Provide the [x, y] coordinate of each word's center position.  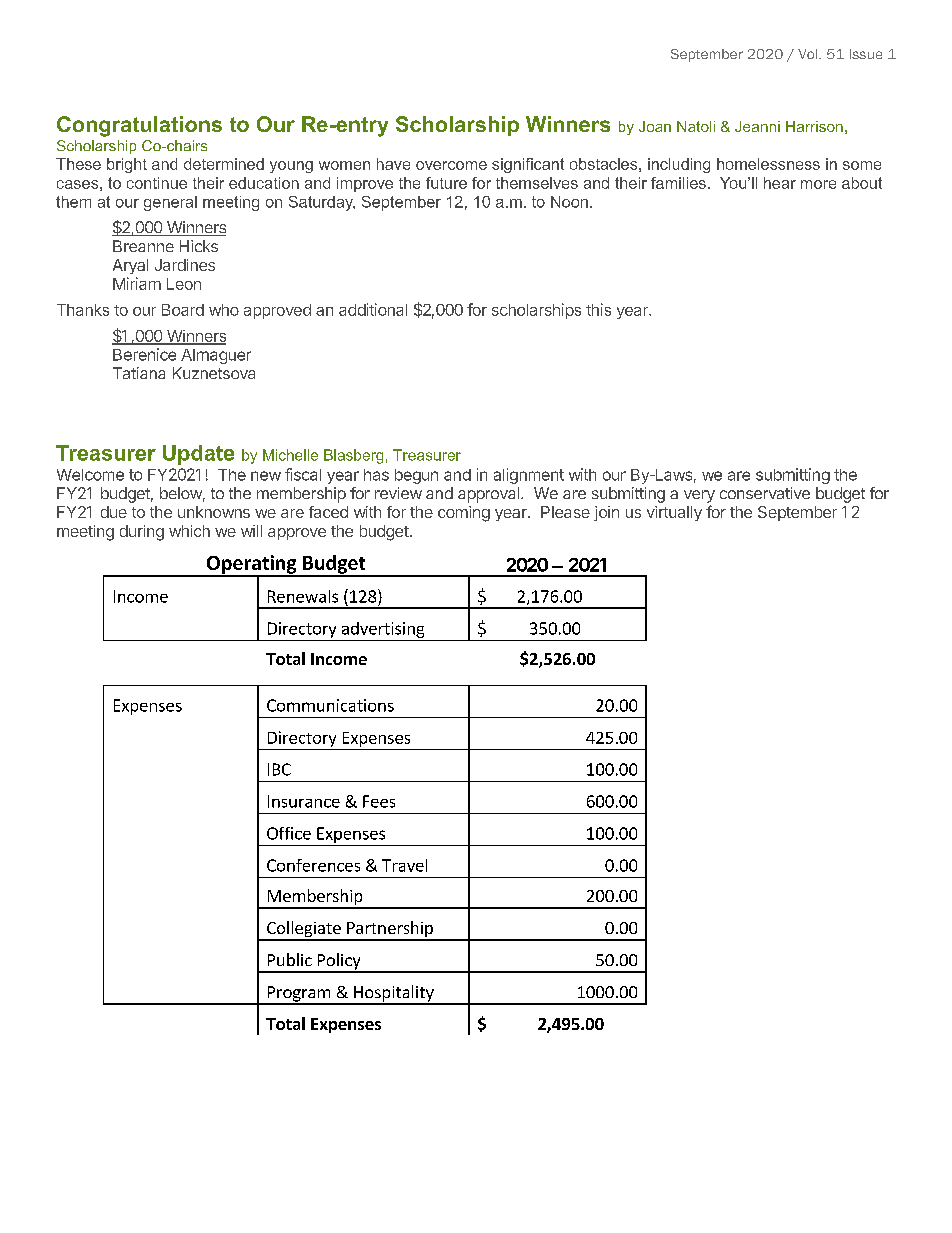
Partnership [390, 930]
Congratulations [139, 126]
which [189, 531]
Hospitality [394, 994]
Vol [809, 54]
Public [290, 959]
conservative [765, 493]
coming [464, 514]
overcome [451, 165]
